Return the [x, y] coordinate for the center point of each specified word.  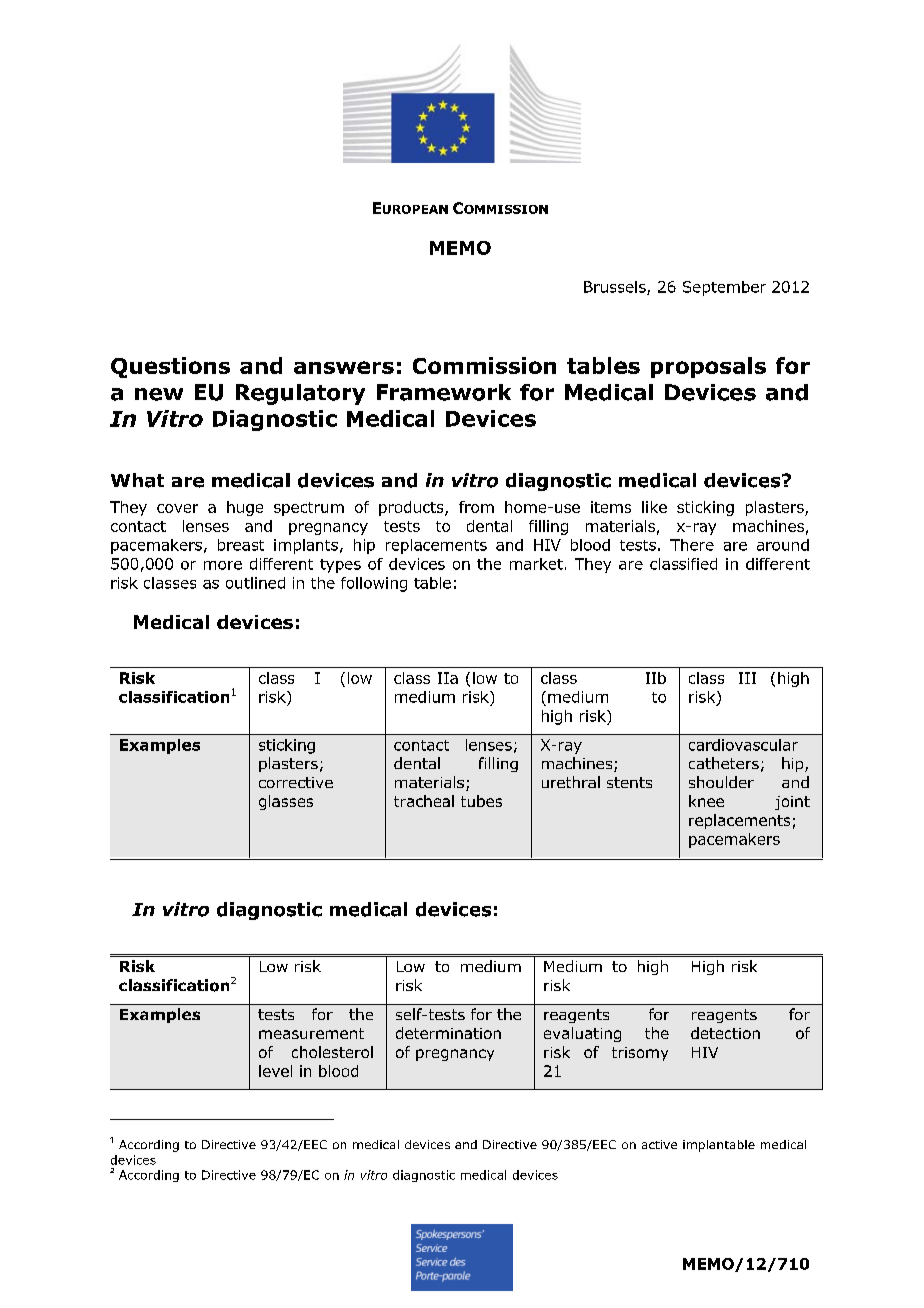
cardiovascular [743, 745]
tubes [481, 801]
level [275, 1071]
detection [725, 1033]
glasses [286, 802]
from [476, 507]
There [692, 545]
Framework [444, 392]
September [724, 288]
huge [245, 508]
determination [448, 1033]
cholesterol [332, 1052]
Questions [170, 367]
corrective [296, 782]
